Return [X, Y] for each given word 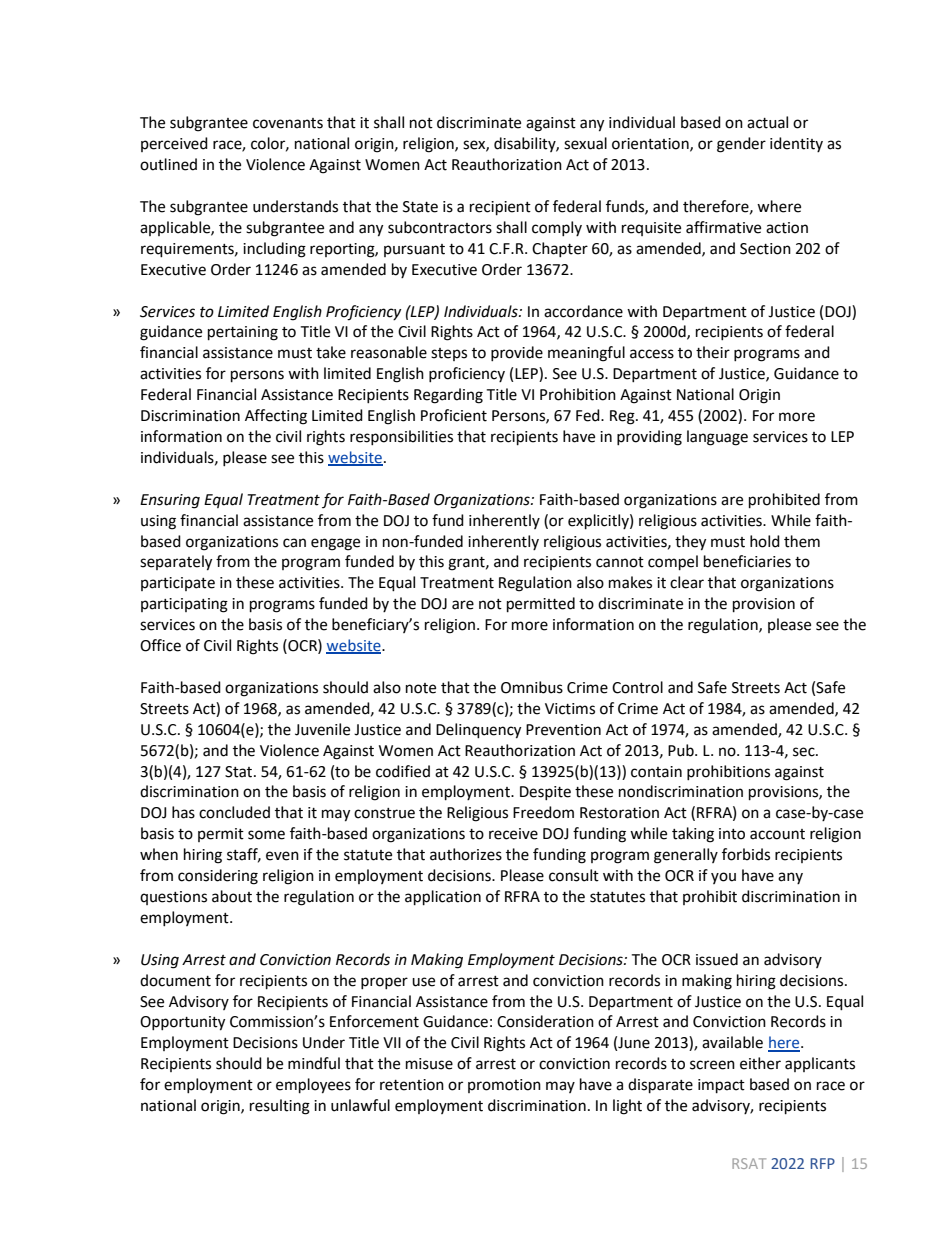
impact [721, 1086]
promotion [504, 1086]
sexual [585, 143]
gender [741, 145]
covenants [288, 123]
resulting [280, 1107]
